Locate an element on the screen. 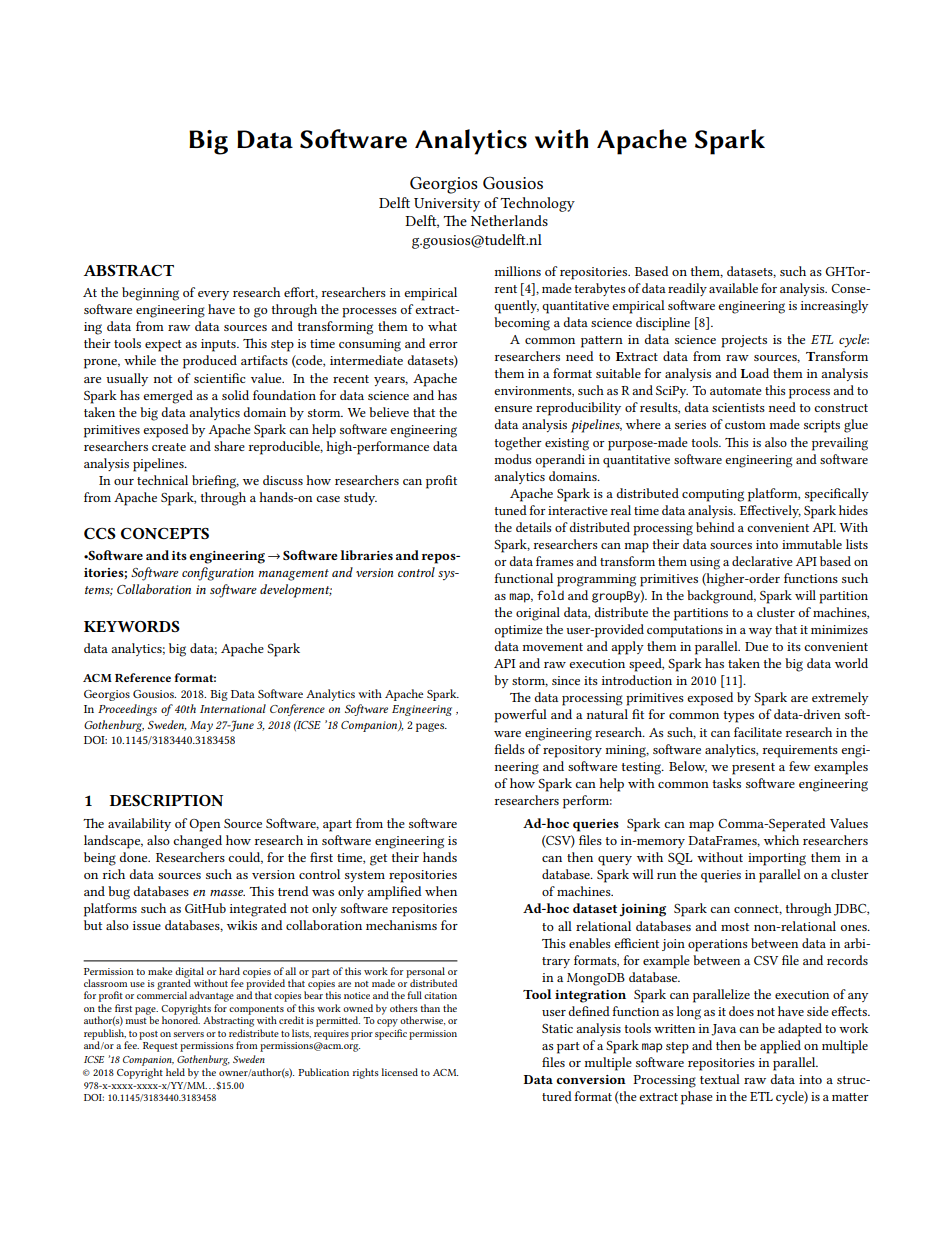 The height and width of the screenshot is (1233, 952). tuned is located at coordinates (510, 510).
